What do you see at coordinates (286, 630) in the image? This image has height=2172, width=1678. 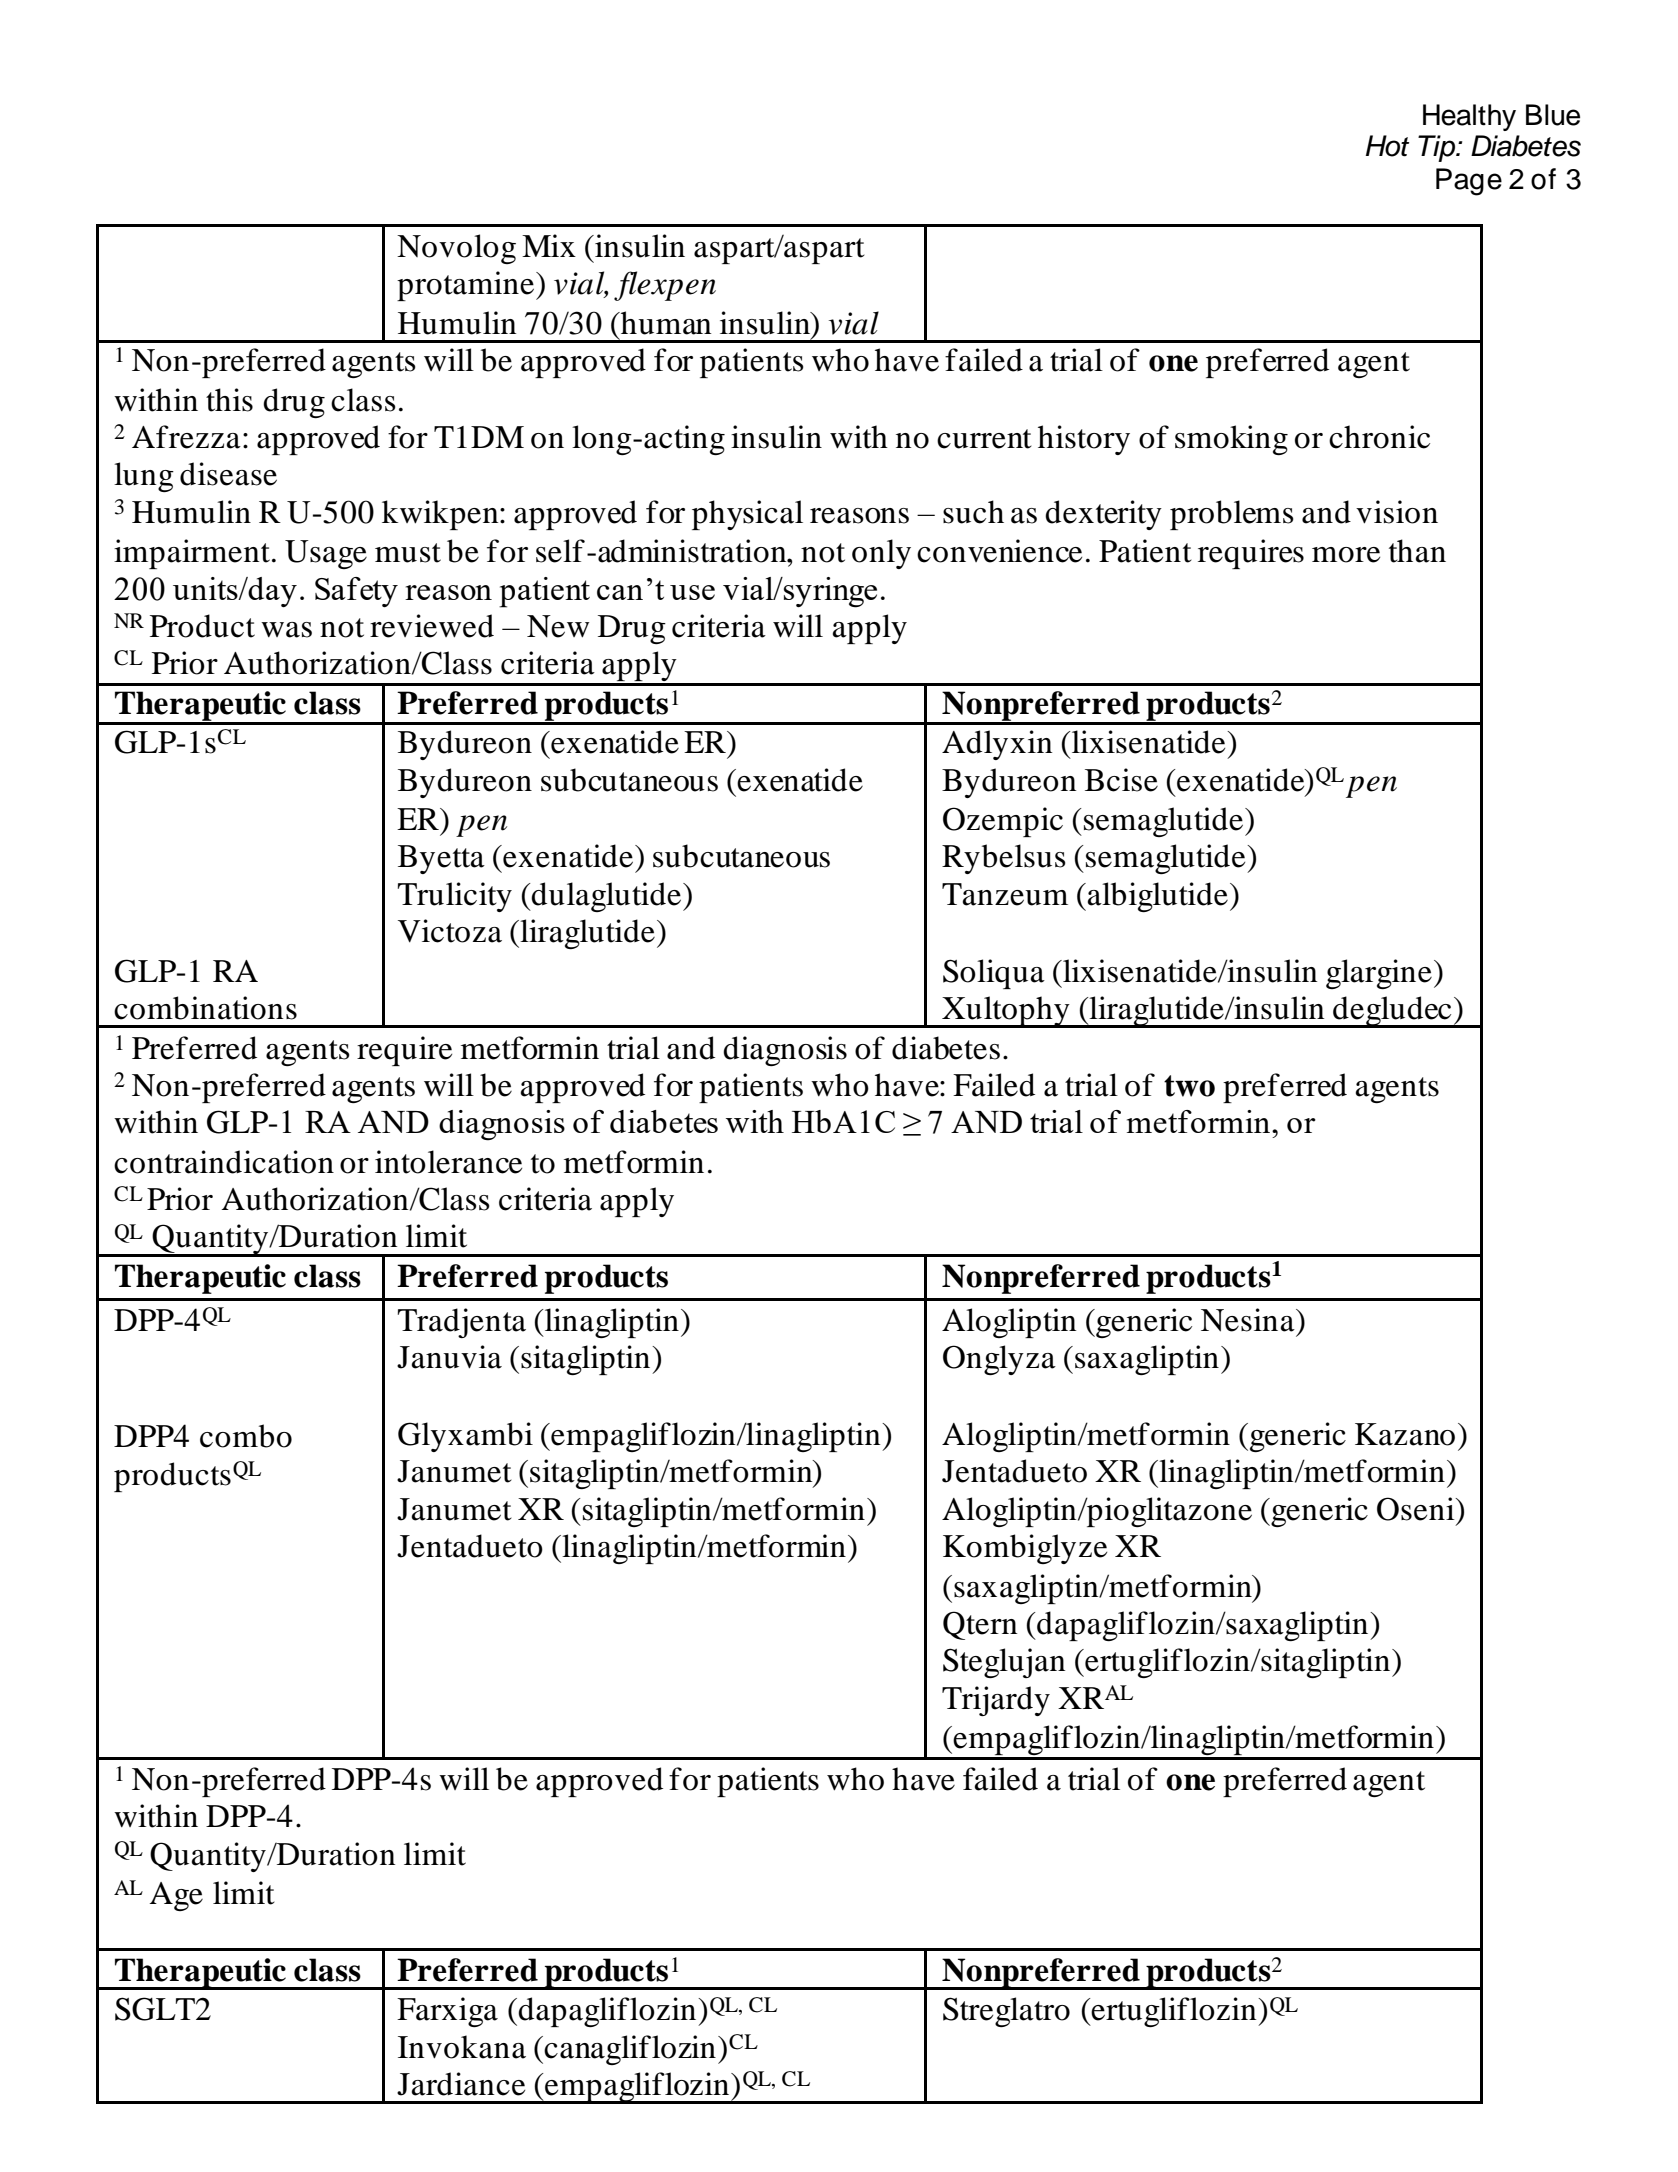 I see `was` at bounding box center [286, 630].
